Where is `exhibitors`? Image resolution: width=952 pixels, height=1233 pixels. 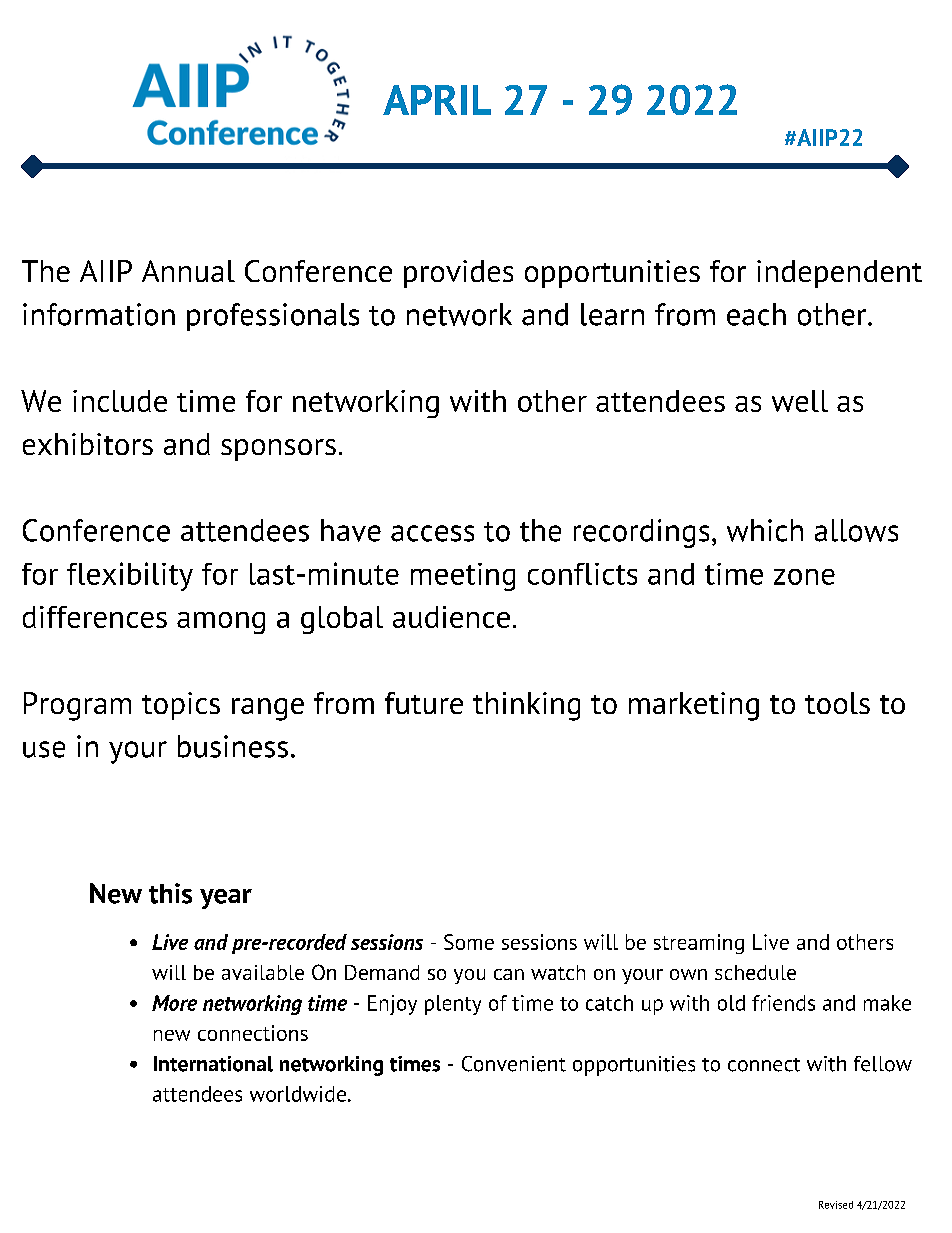 exhibitors is located at coordinates (88, 444).
